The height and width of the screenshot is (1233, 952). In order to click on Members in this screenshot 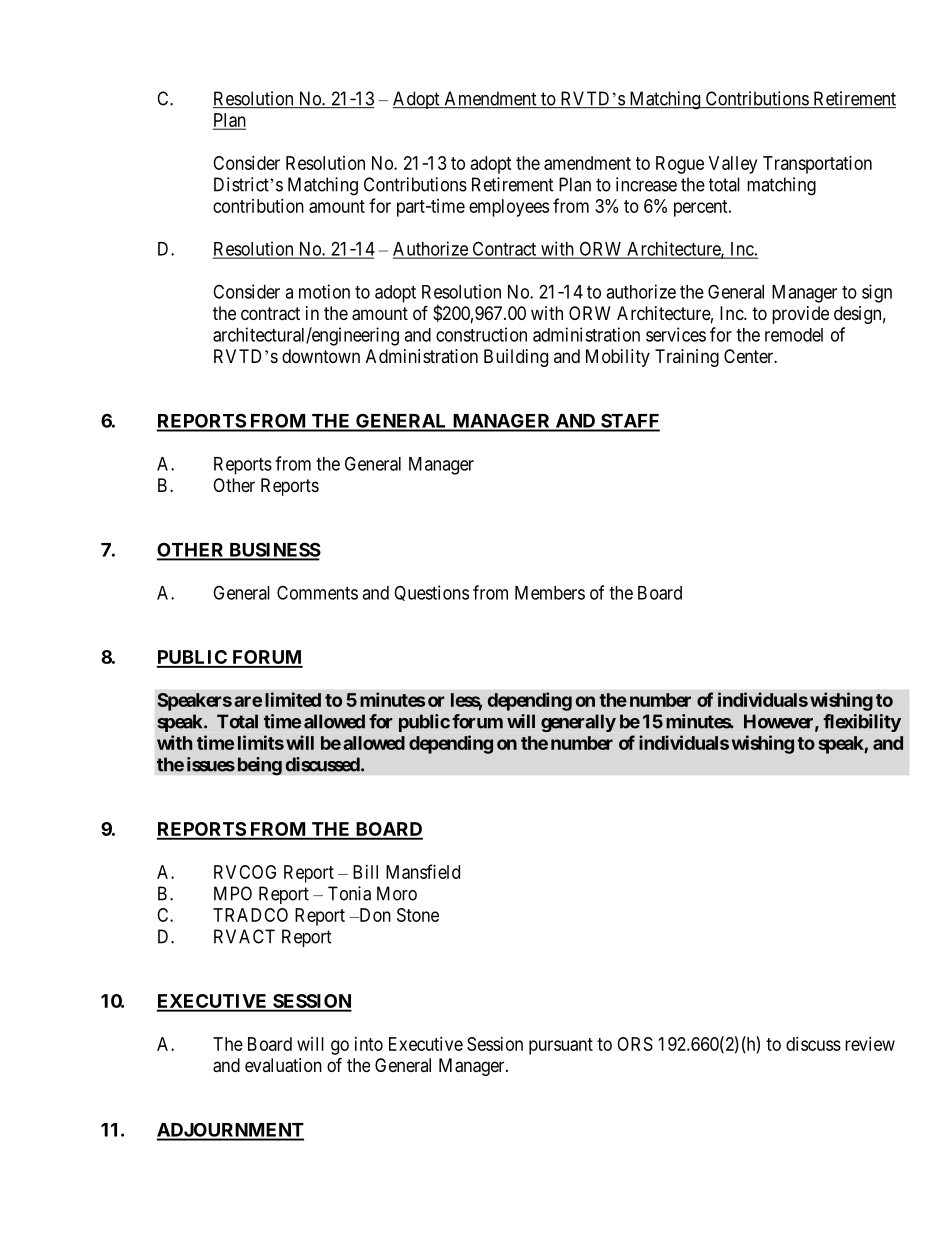, I will do `click(550, 593)`.
